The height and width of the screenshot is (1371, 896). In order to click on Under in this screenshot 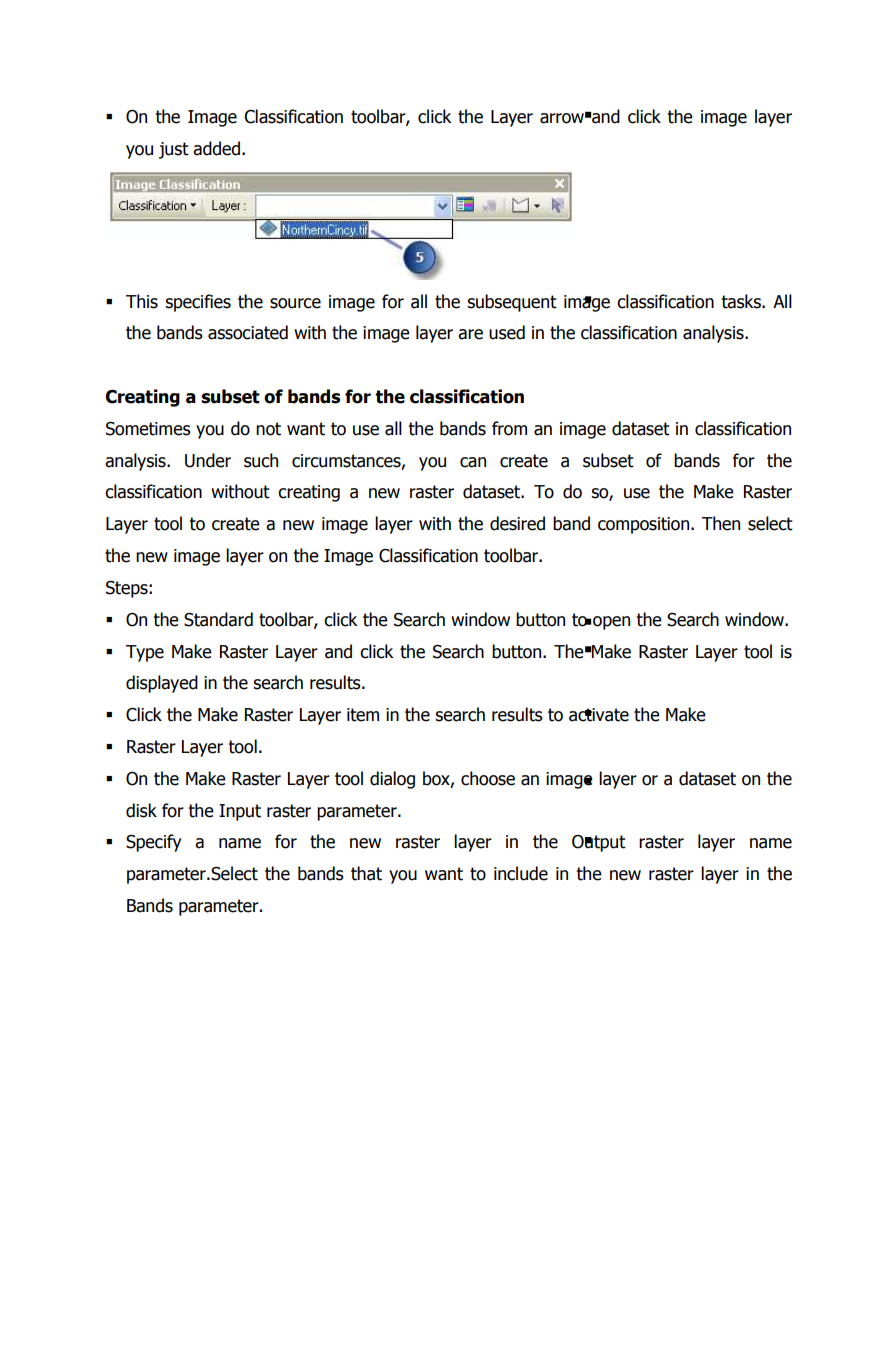, I will do `click(208, 460)`.
